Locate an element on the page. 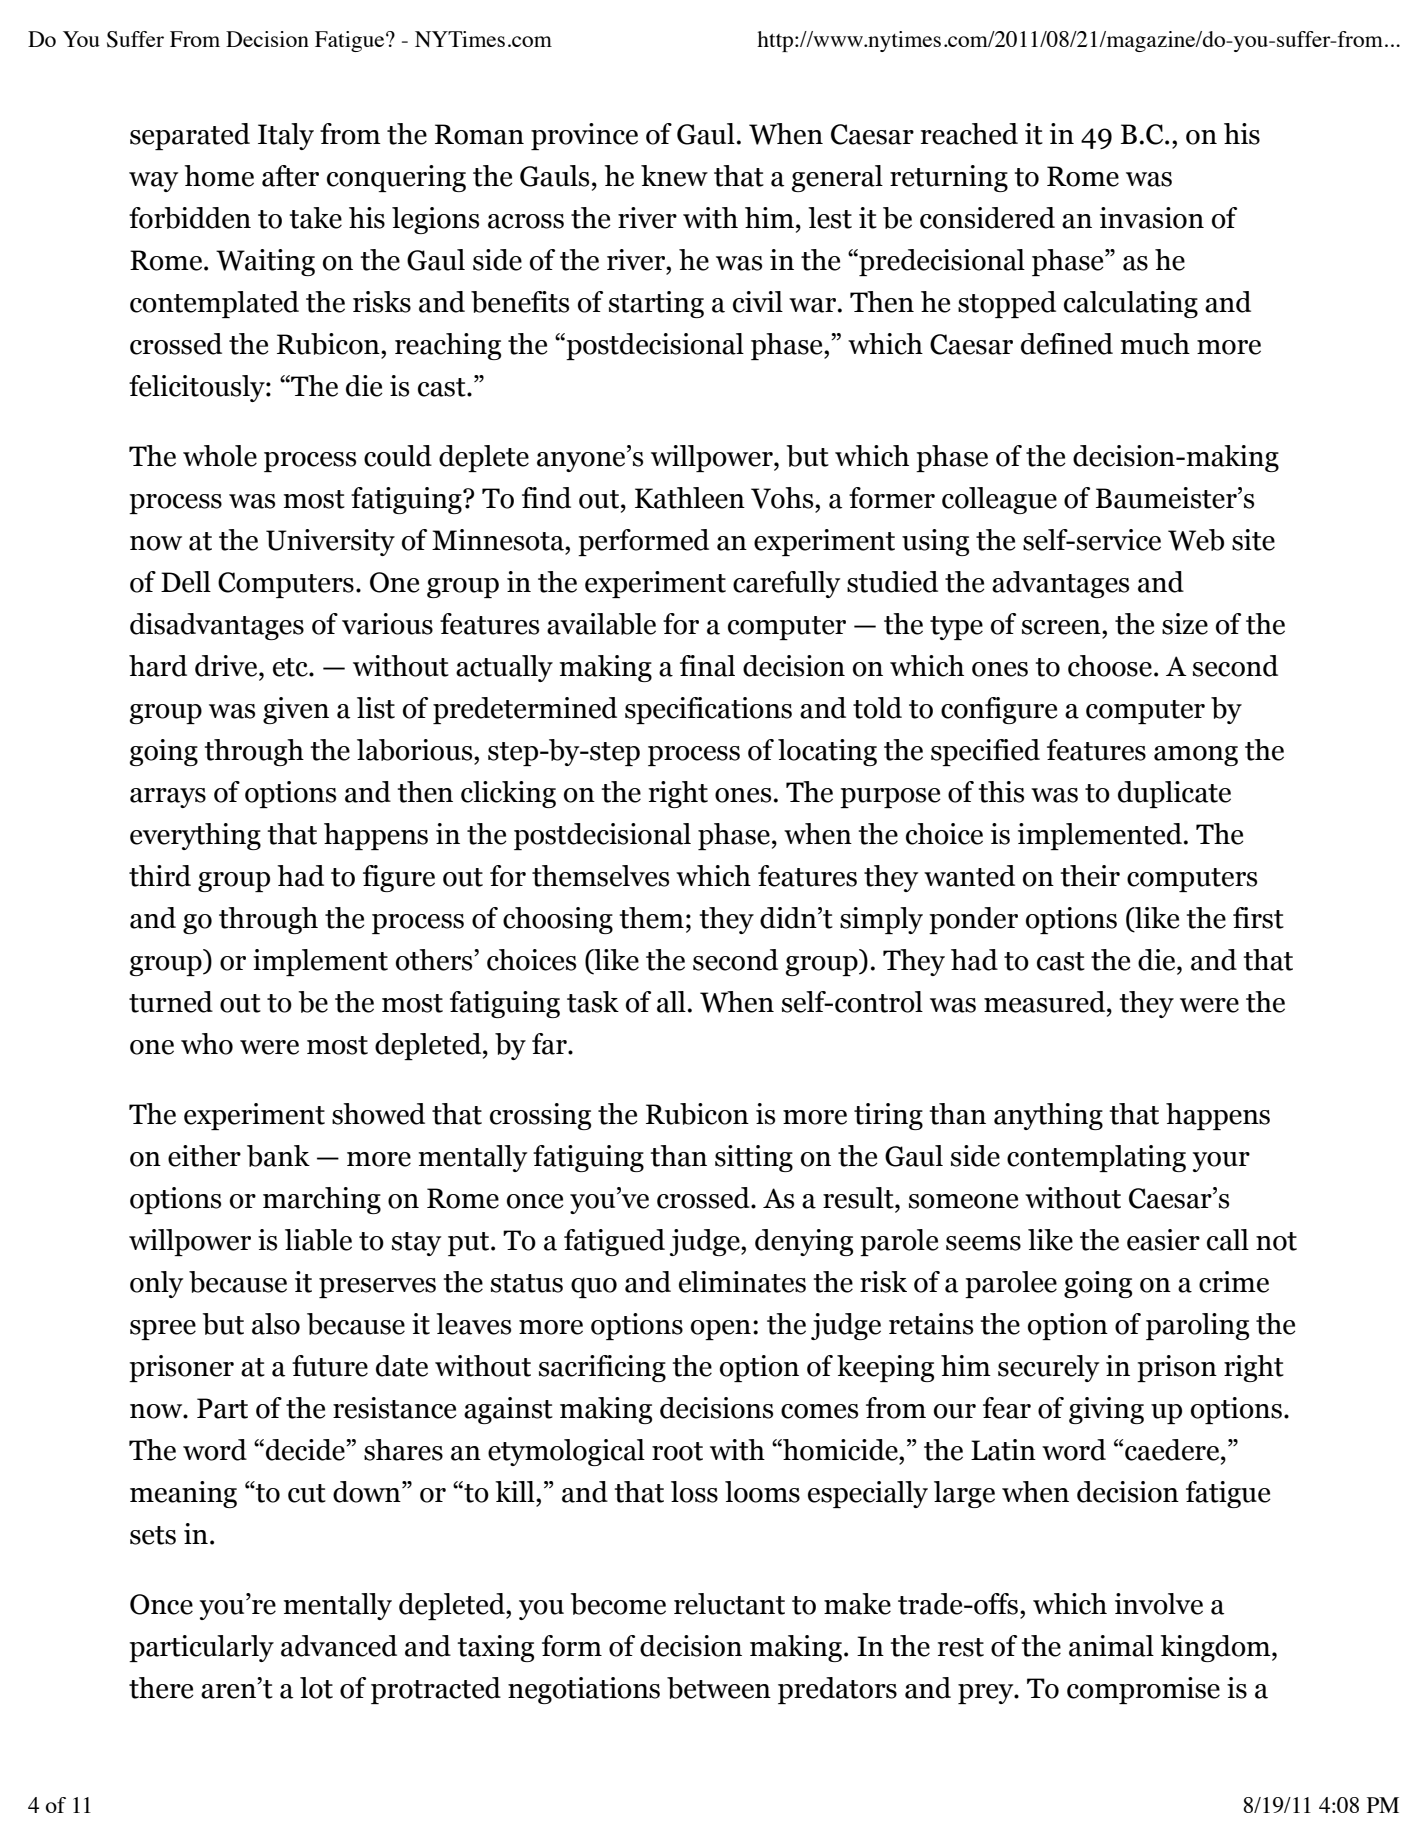 This image has width=1428, height=1848. after is located at coordinates (290, 176).
